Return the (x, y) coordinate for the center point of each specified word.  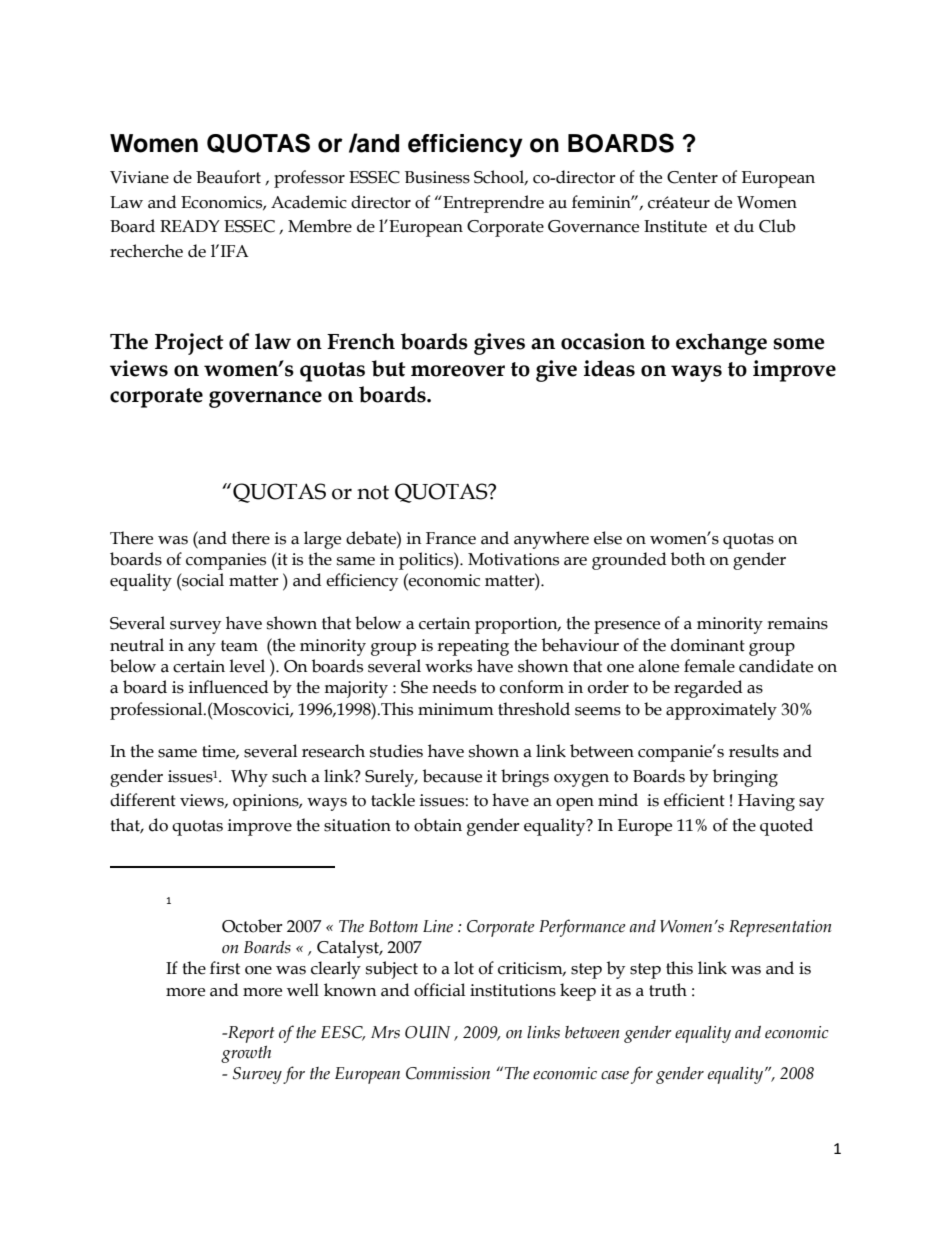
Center (692, 177)
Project (189, 344)
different (143, 800)
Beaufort (228, 177)
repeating (473, 647)
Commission (448, 1073)
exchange (721, 344)
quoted (786, 827)
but (389, 368)
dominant (708, 645)
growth (246, 1054)
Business (437, 177)
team (239, 646)
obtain (438, 825)
